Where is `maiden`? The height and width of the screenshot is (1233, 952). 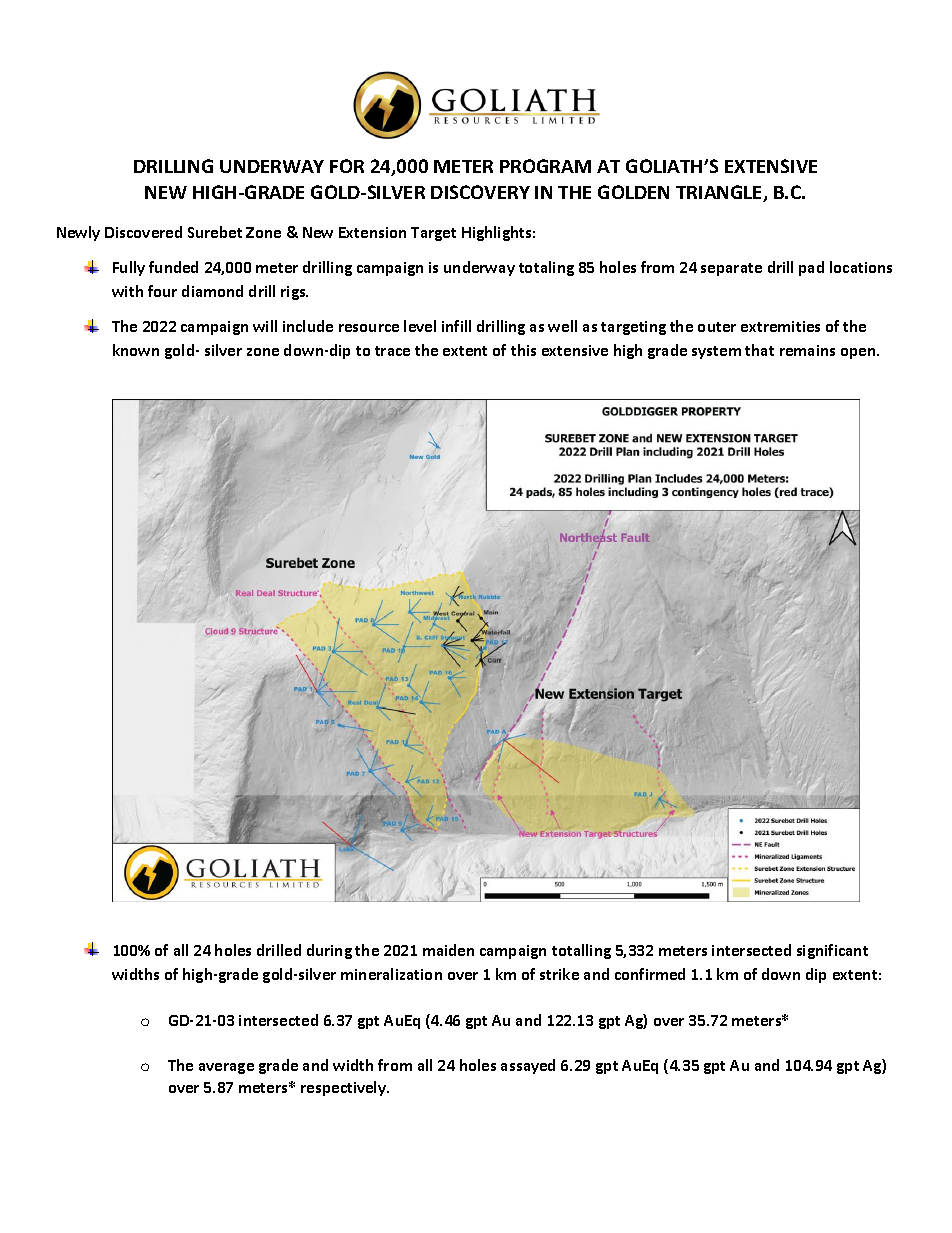 maiden is located at coordinates (448, 950).
